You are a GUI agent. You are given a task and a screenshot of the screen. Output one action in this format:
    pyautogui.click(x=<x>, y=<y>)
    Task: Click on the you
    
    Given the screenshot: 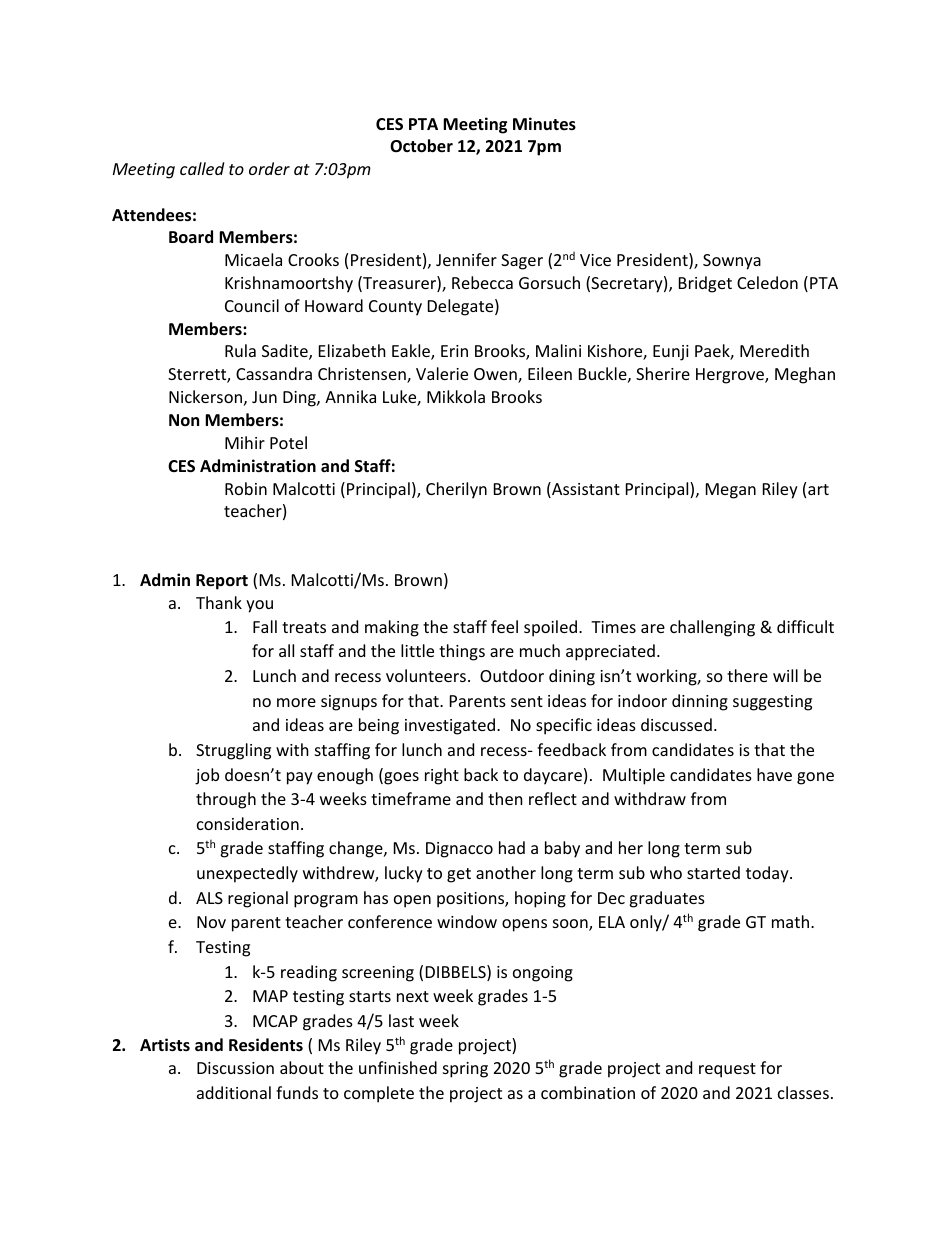 What is the action you would take?
    pyautogui.click(x=259, y=606)
